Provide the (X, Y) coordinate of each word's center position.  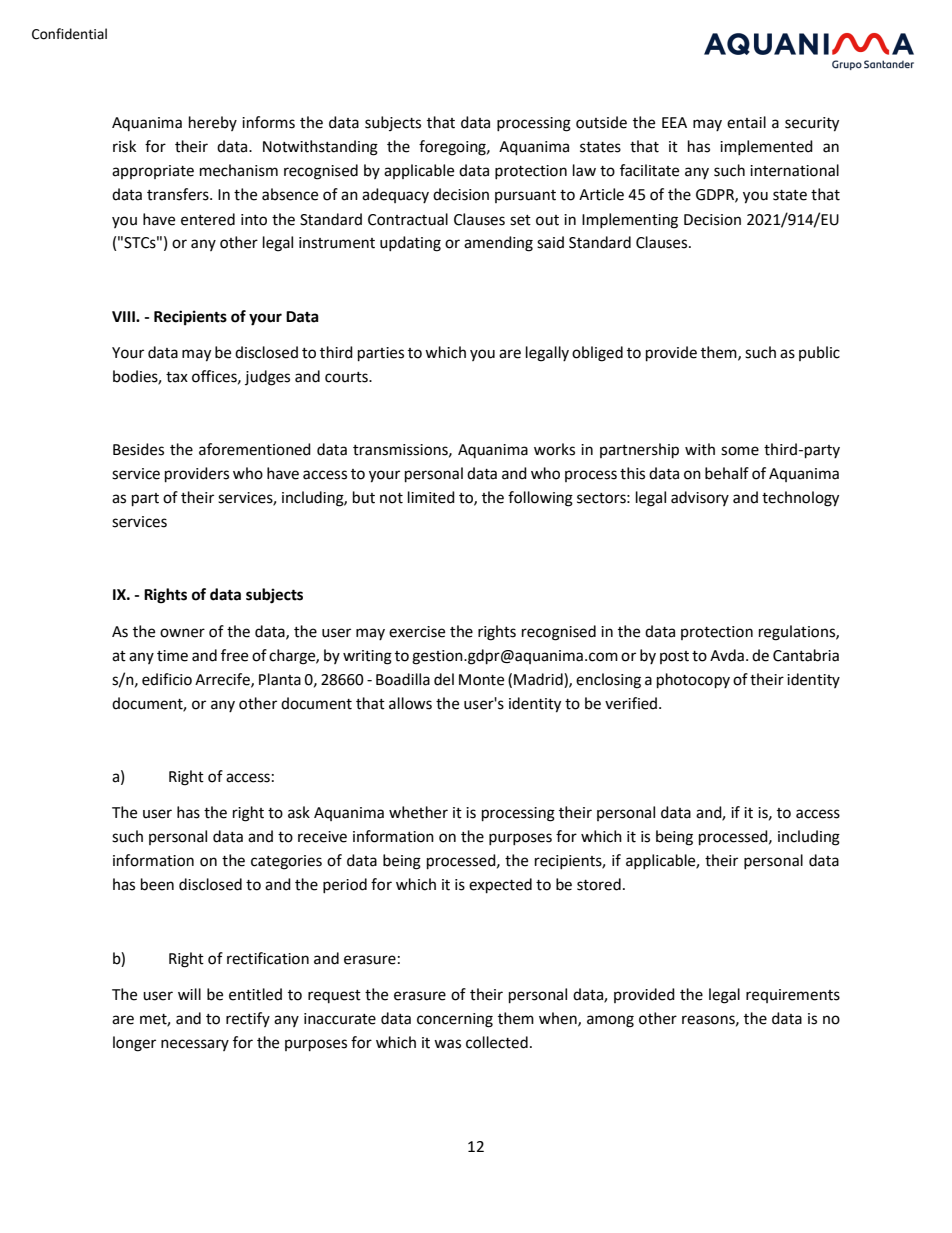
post (674, 657)
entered (208, 219)
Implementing (630, 221)
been (157, 884)
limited (431, 497)
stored (599, 884)
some (740, 451)
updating (410, 244)
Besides (138, 449)
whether (418, 812)
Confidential (69, 34)
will (189, 994)
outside (601, 122)
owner (182, 633)
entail (746, 122)
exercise (417, 632)
